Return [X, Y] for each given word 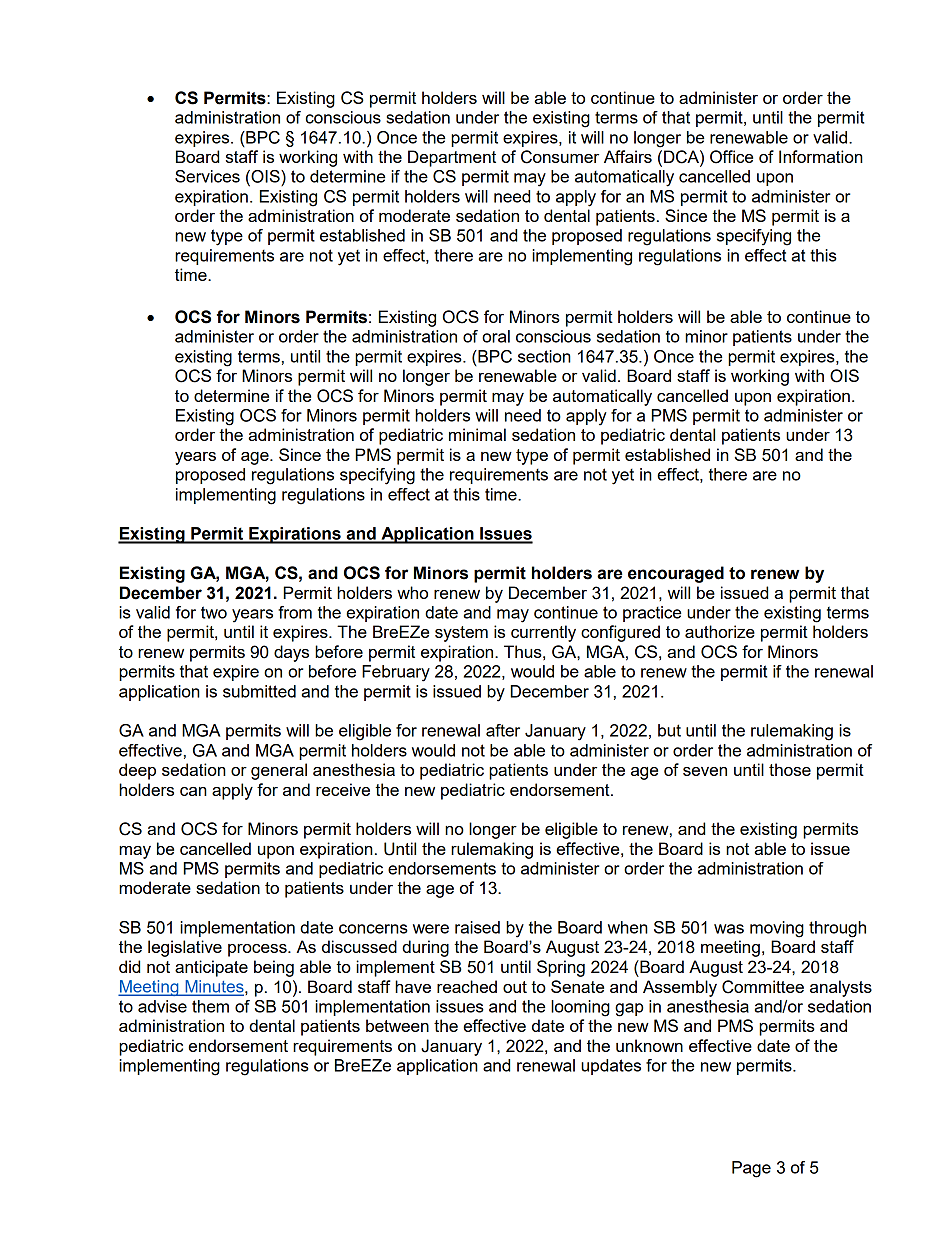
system [461, 634]
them [210, 1006]
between [397, 1025]
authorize [720, 631]
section [544, 356]
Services [207, 176]
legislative [185, 948]
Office [731, 157]
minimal [477, 434]
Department [452, 158]
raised [477, 927]
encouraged [676, 574]
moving [777, 929]
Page [751, 1169]
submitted [259, 691]
